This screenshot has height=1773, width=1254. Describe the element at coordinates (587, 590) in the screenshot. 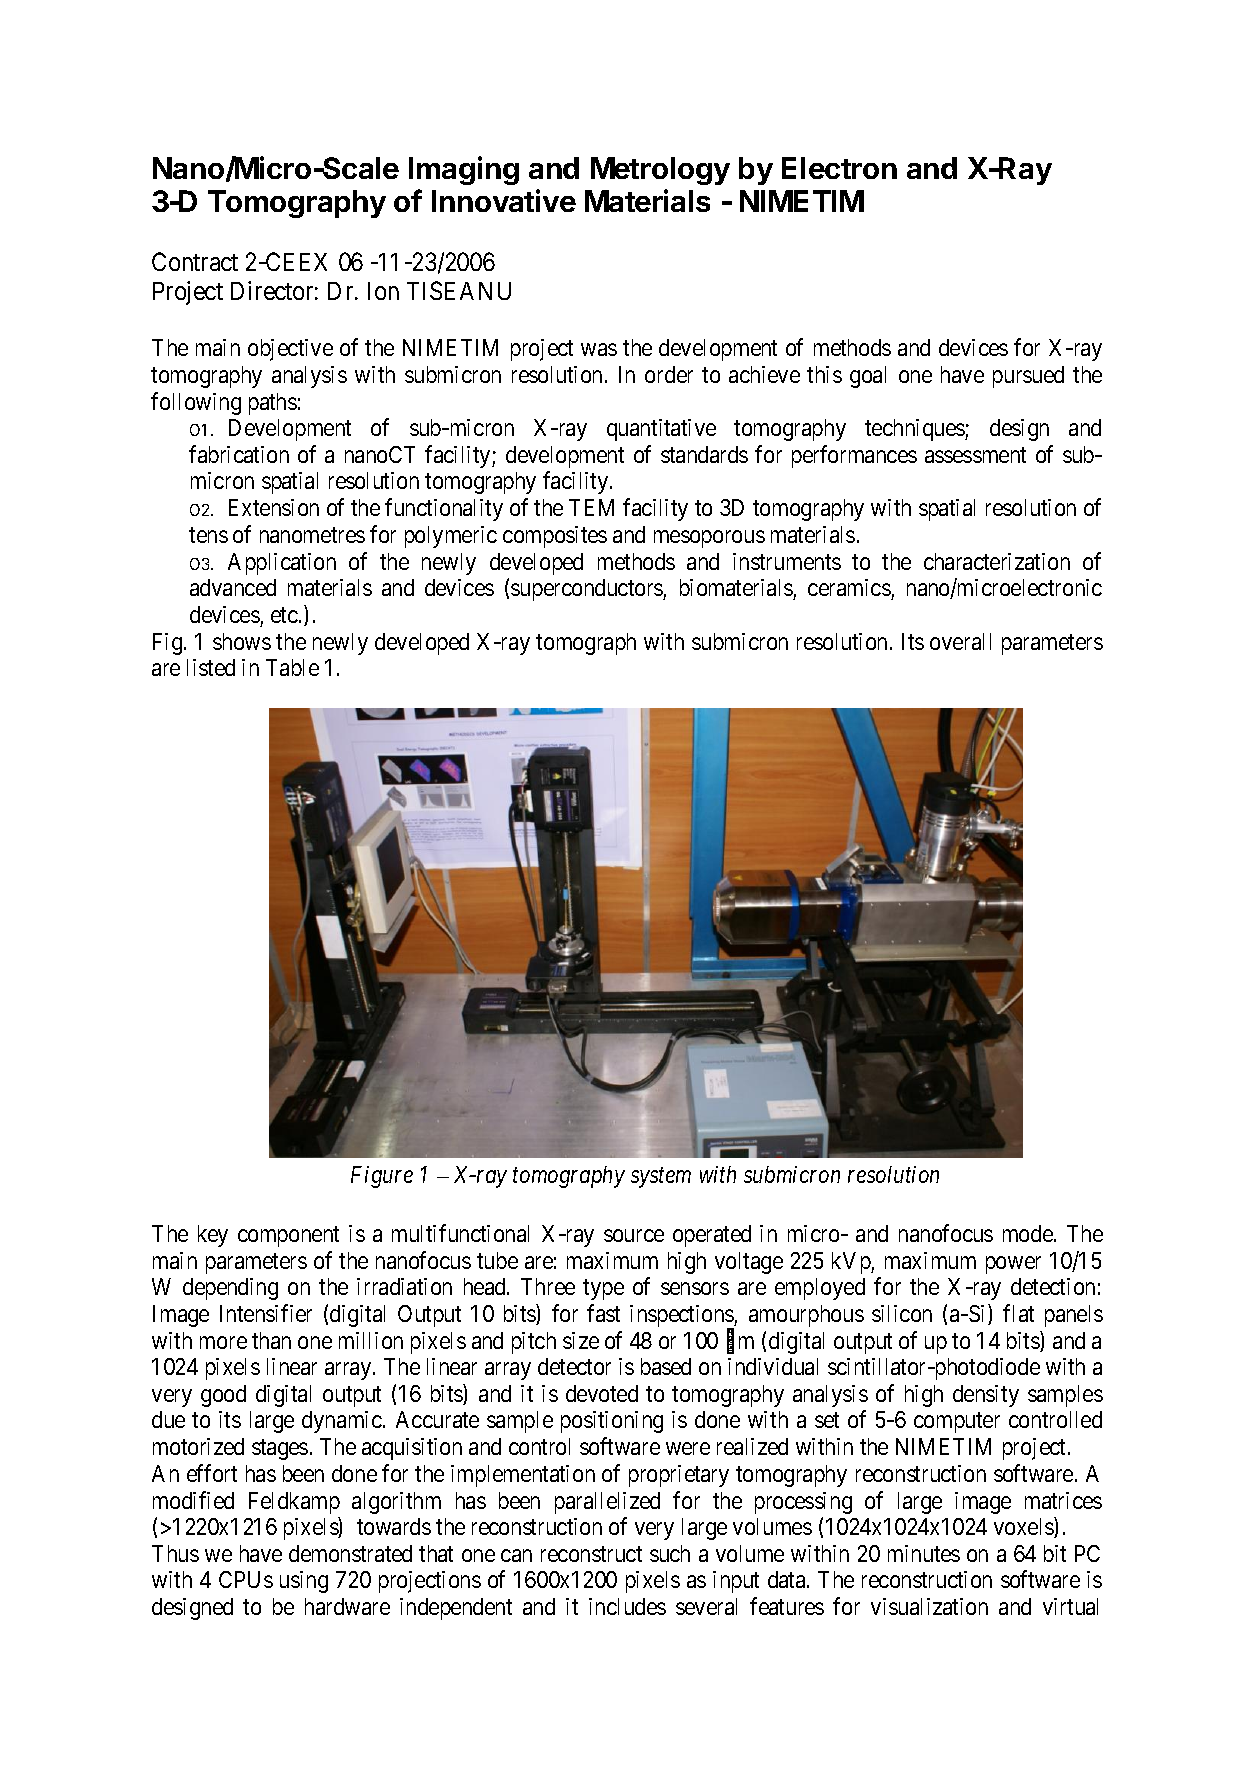

I see `superconductors` at that location.
